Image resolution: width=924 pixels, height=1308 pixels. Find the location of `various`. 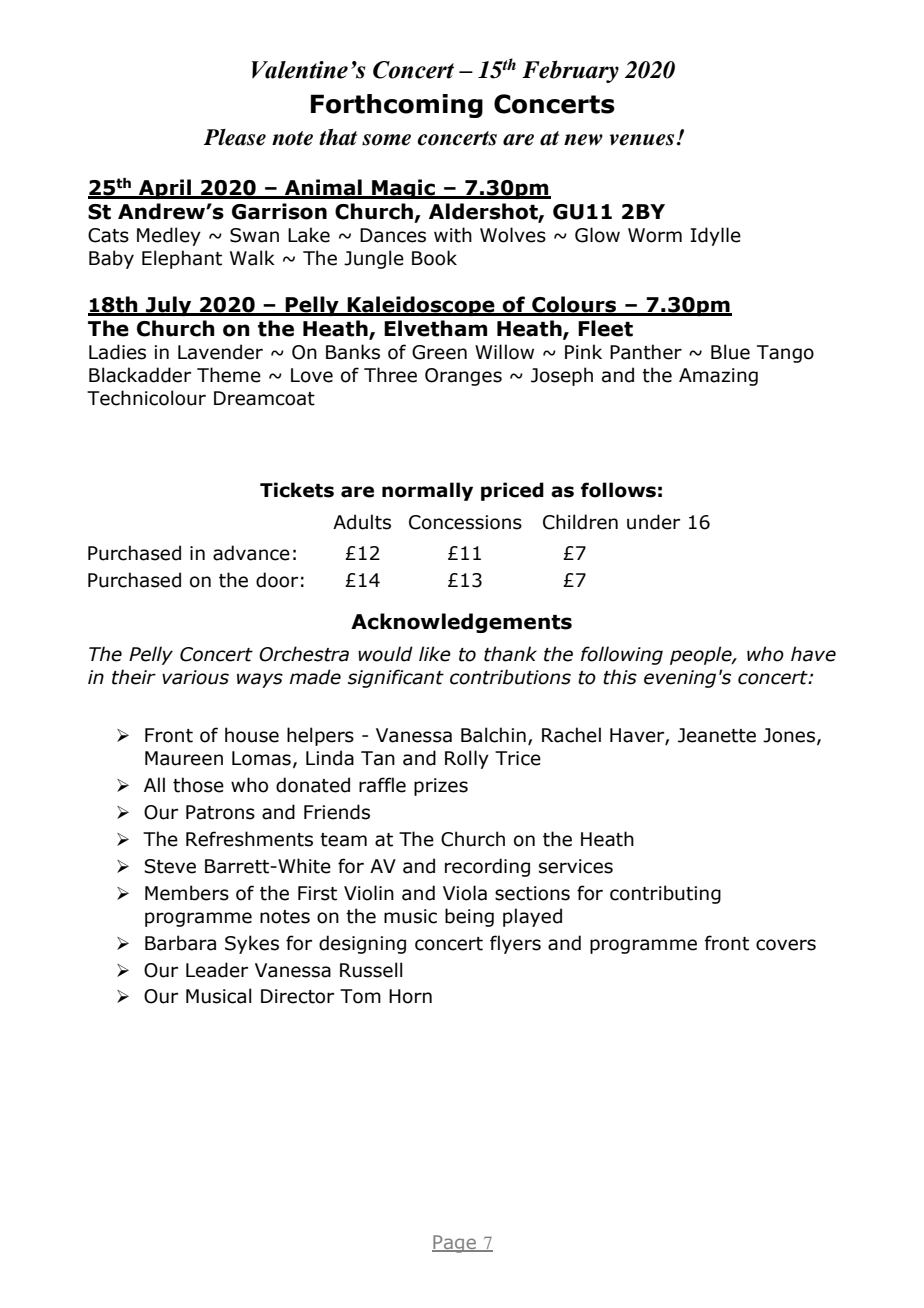

various is located at coordinates (195, 677).
